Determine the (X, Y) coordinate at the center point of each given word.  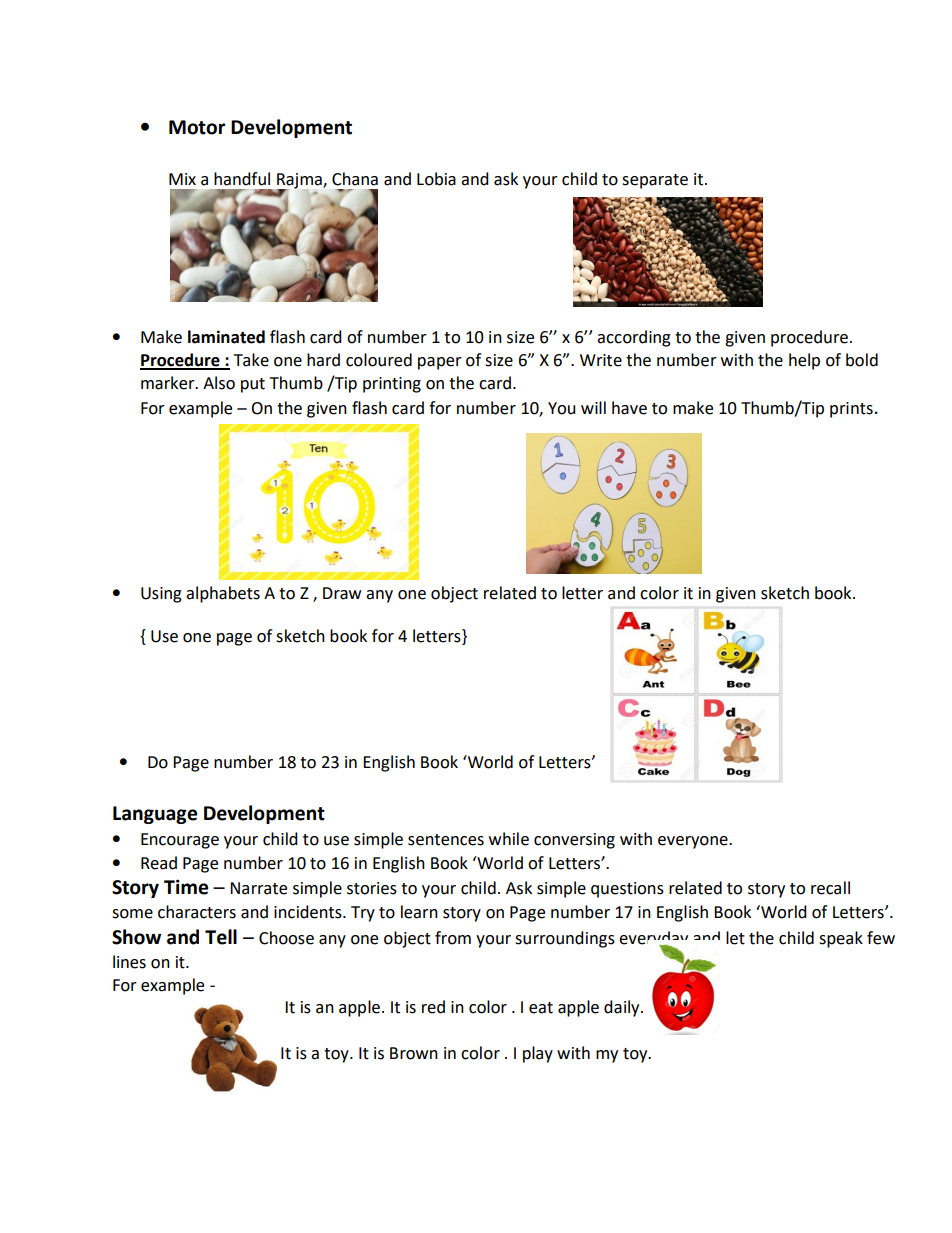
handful (242, 179)
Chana (355, 179)
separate (655, 181)
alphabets (223, 594)
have (629, 408)
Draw (342, 593)
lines (129, 962)
